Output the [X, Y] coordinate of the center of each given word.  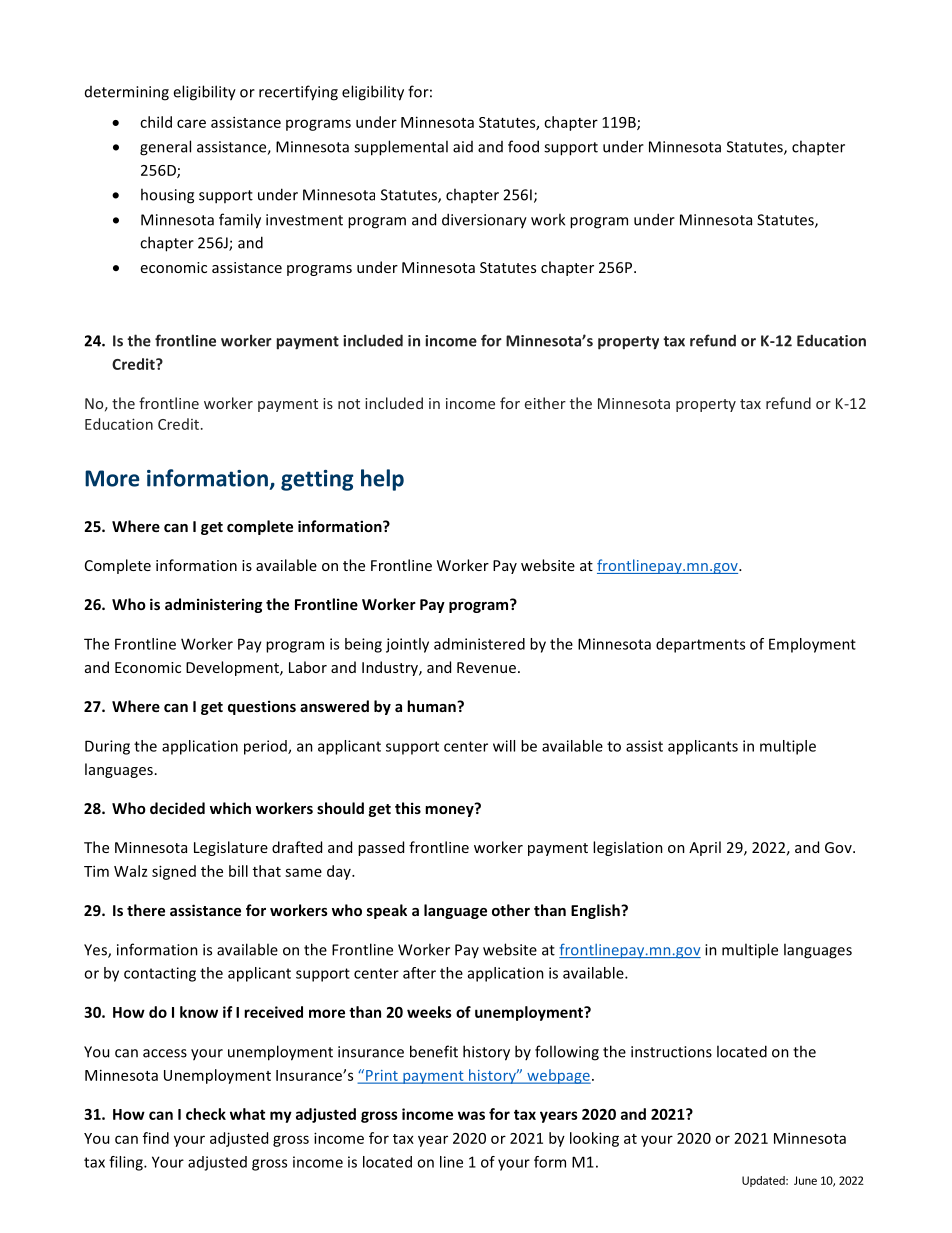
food [523, 146]
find [156, 1138]
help [382, 480]
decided [177, 808]
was [471, 1115]
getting [317, 480]
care [191, 123]
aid [463, 147]
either [545, 403]
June [805, 1180]
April [705, 848]
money [450, 810]
